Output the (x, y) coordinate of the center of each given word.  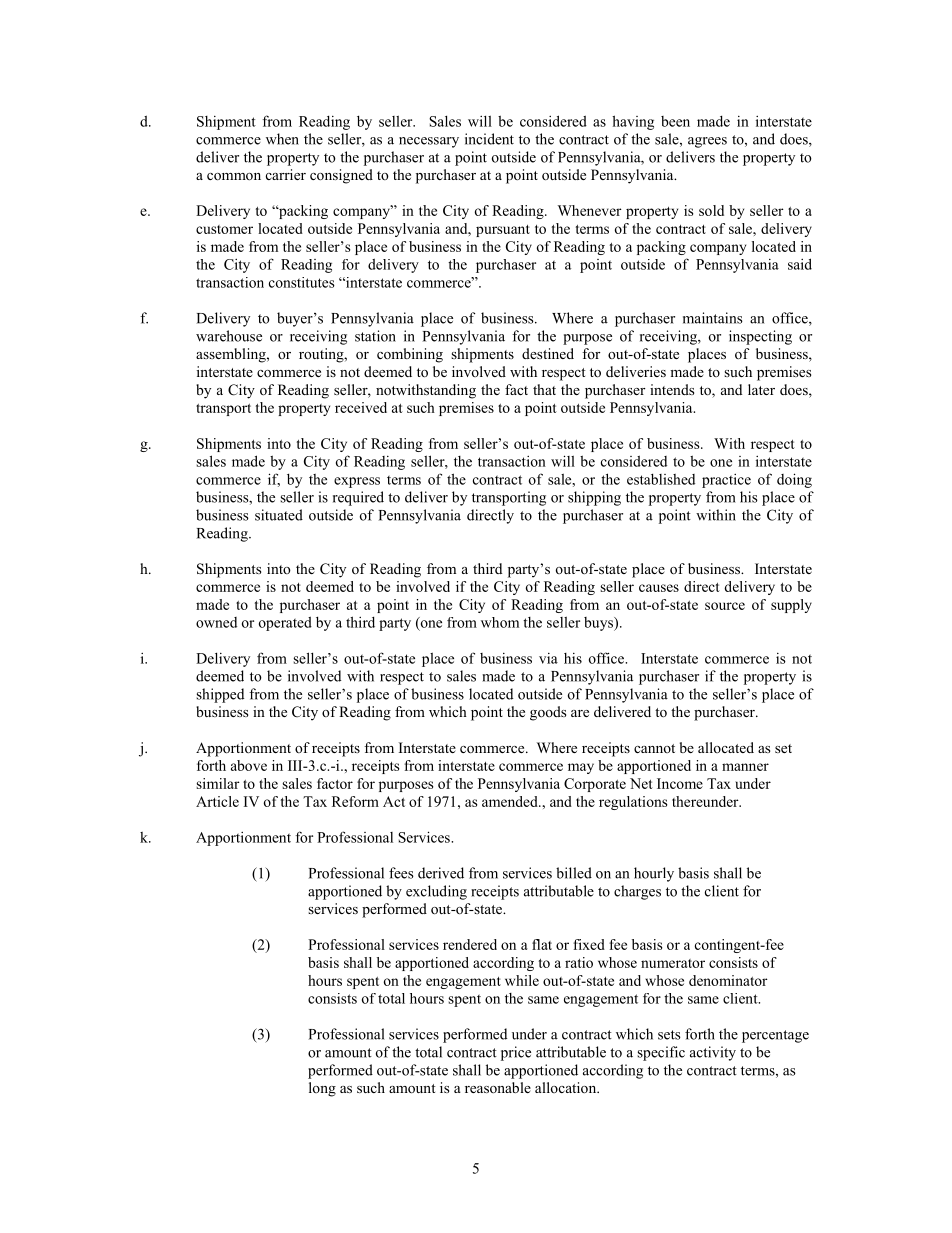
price (516, 1053)
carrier (286, 174)
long (322, 1089)
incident (489, 139)
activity (713, 1053)
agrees (707, 142)
